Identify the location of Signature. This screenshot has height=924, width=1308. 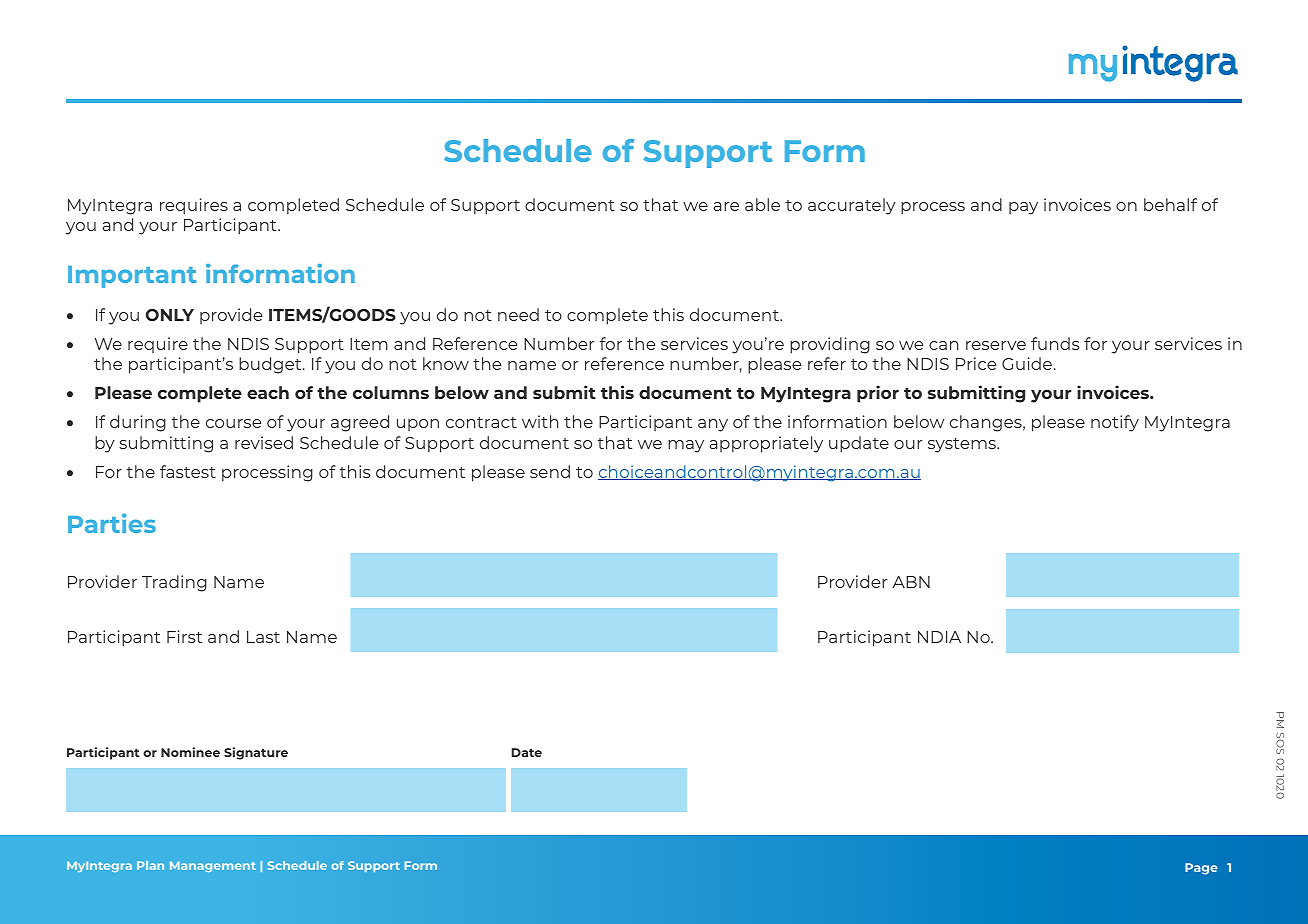
(256, 753).
